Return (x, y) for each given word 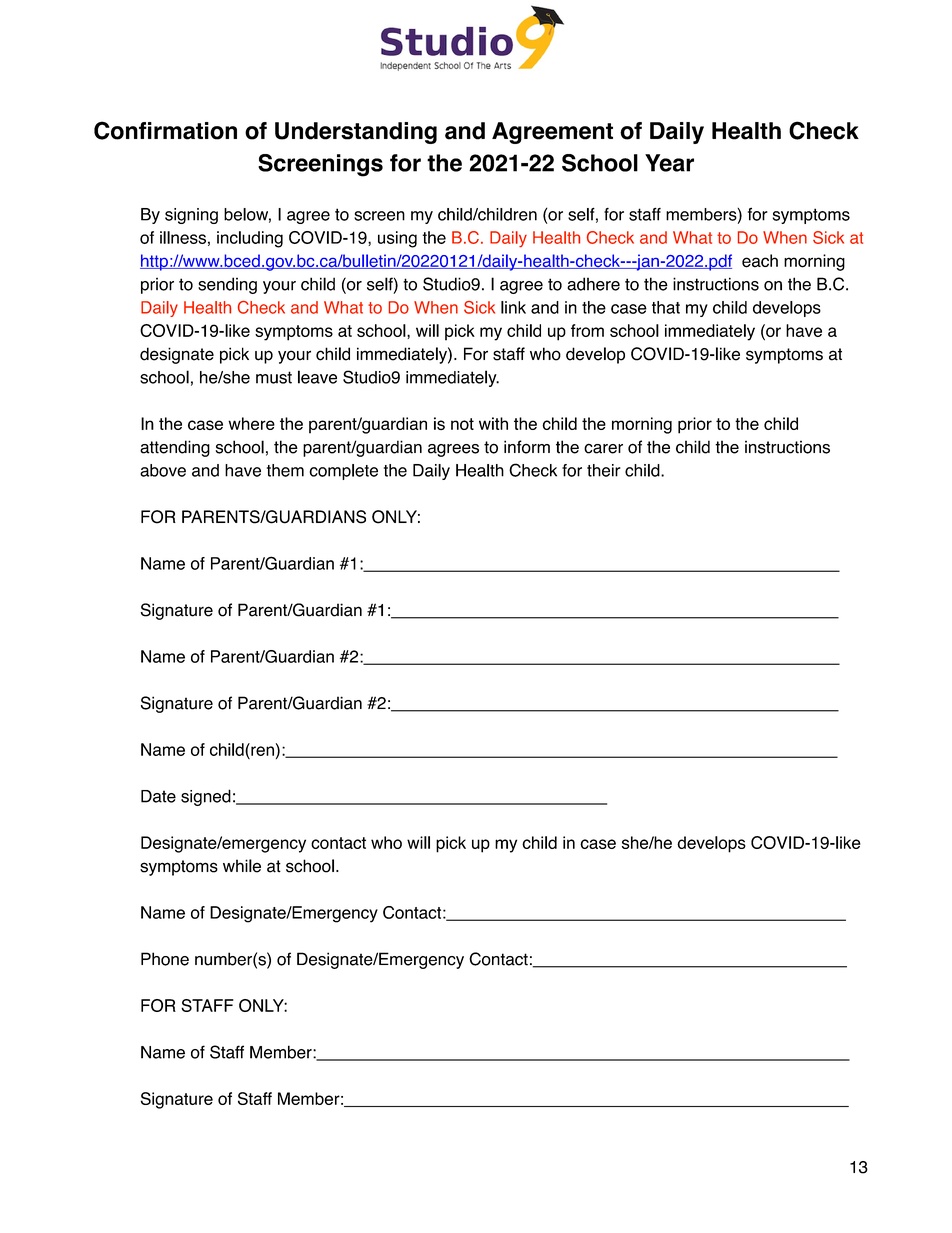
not (462, 424)
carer (603, 448)
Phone (165, 959)
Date (158, 796)
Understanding (356, 133)
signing (191, 216)
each (760, 261)
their (604, 470)
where (251, 423)
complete (343, 472)
